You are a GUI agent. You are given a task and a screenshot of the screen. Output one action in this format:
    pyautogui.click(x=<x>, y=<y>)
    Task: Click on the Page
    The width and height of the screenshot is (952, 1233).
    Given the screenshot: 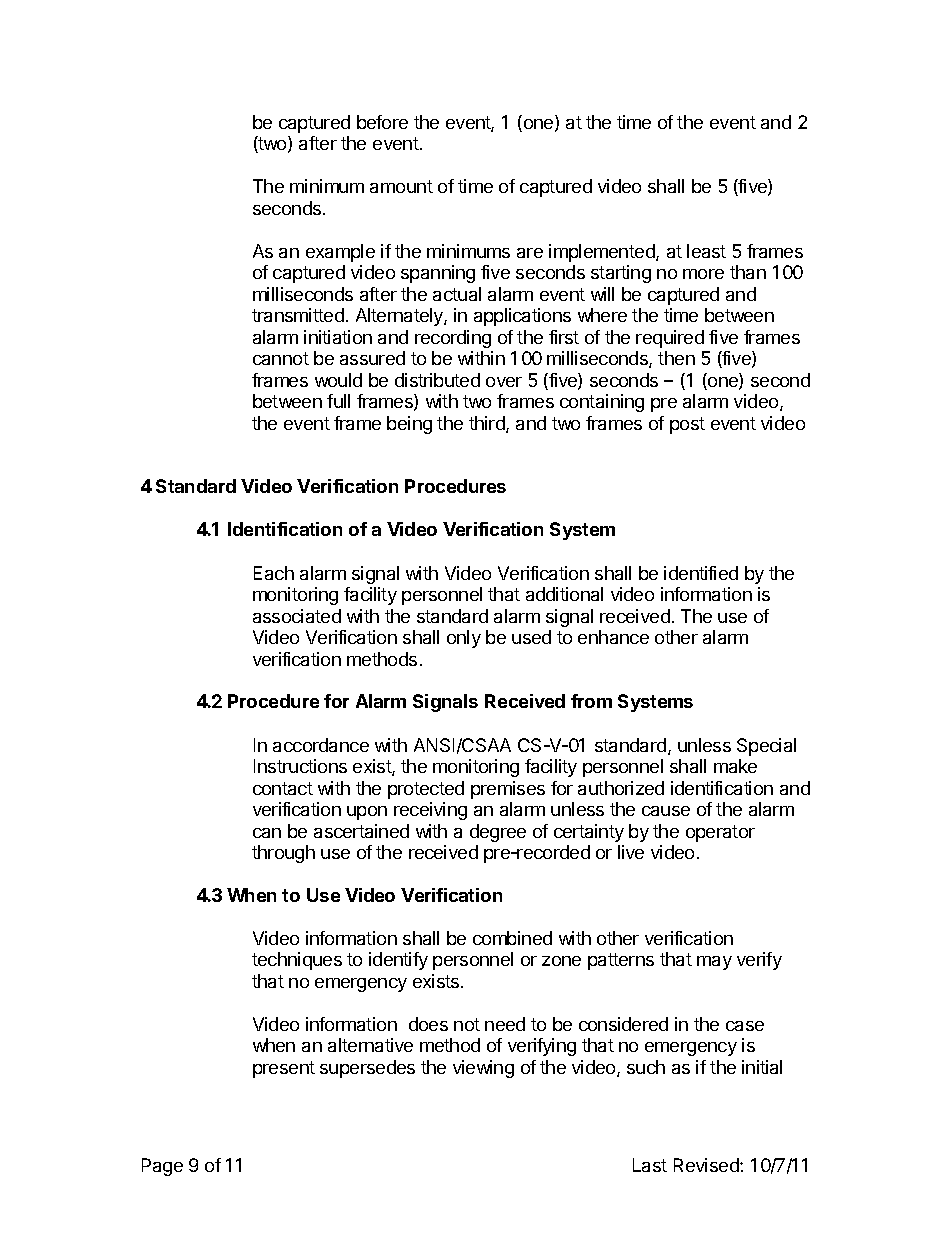 What is the action you would take?
    pyautogui.click(x=162, y=1167)
